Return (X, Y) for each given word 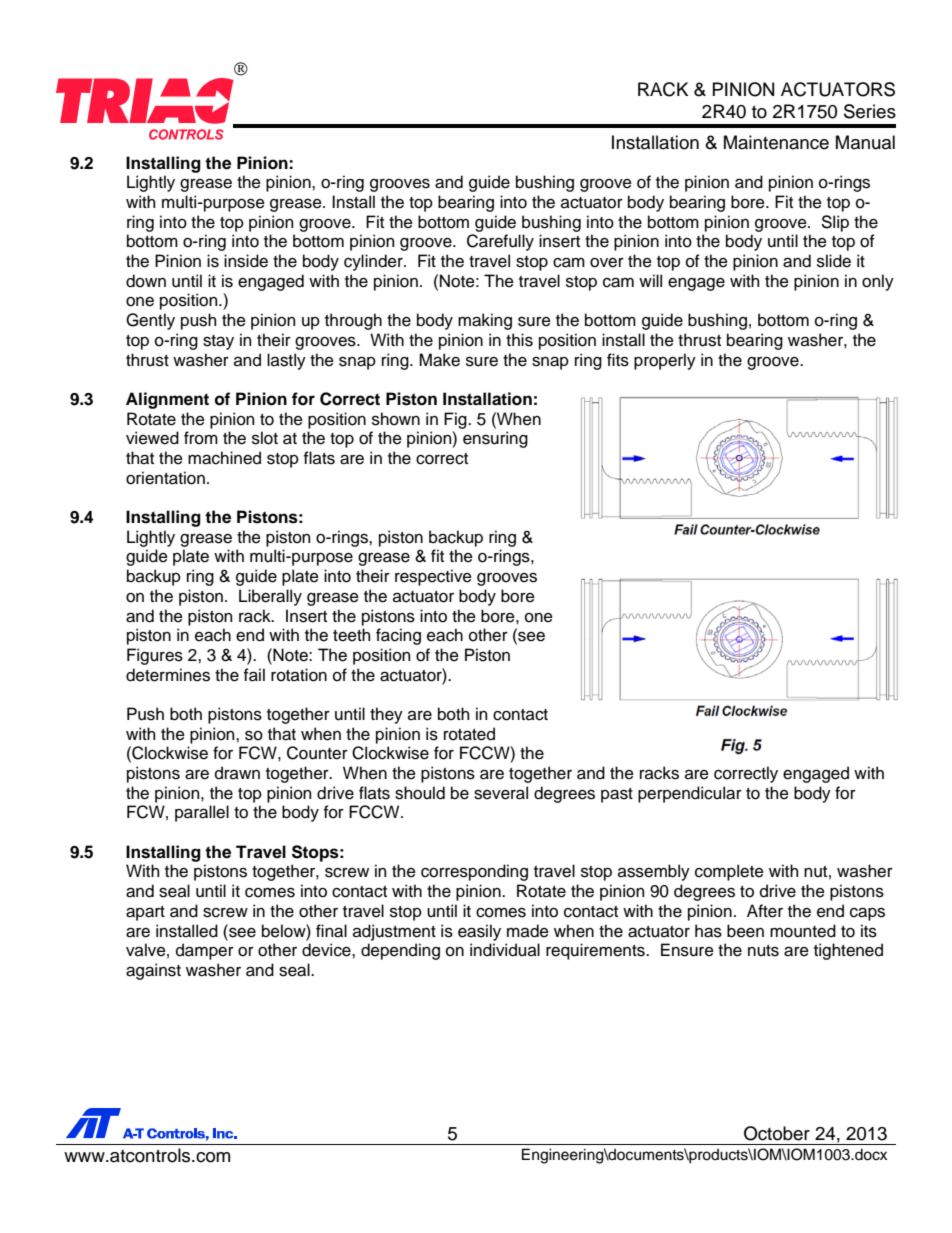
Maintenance (776, 142)
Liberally (270, 597)
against (153, 971)
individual (505, 950)
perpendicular (690, 794)
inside (246, 261)
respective (433, 577)
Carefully (500, 242)
